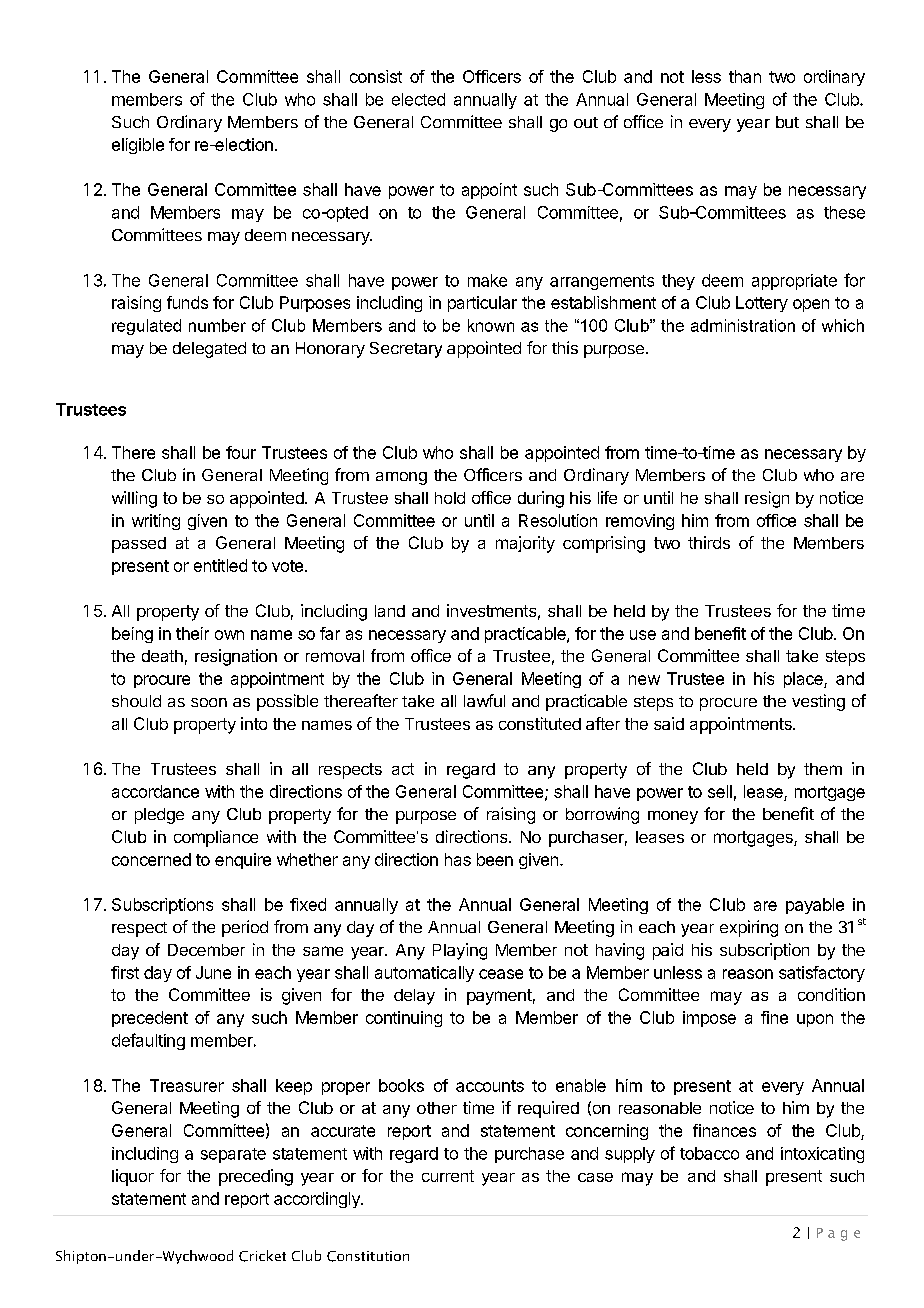  What do you see at coordinates (241, 452) in the screenshot?
I see `four` at bounding box center [241, 452].
